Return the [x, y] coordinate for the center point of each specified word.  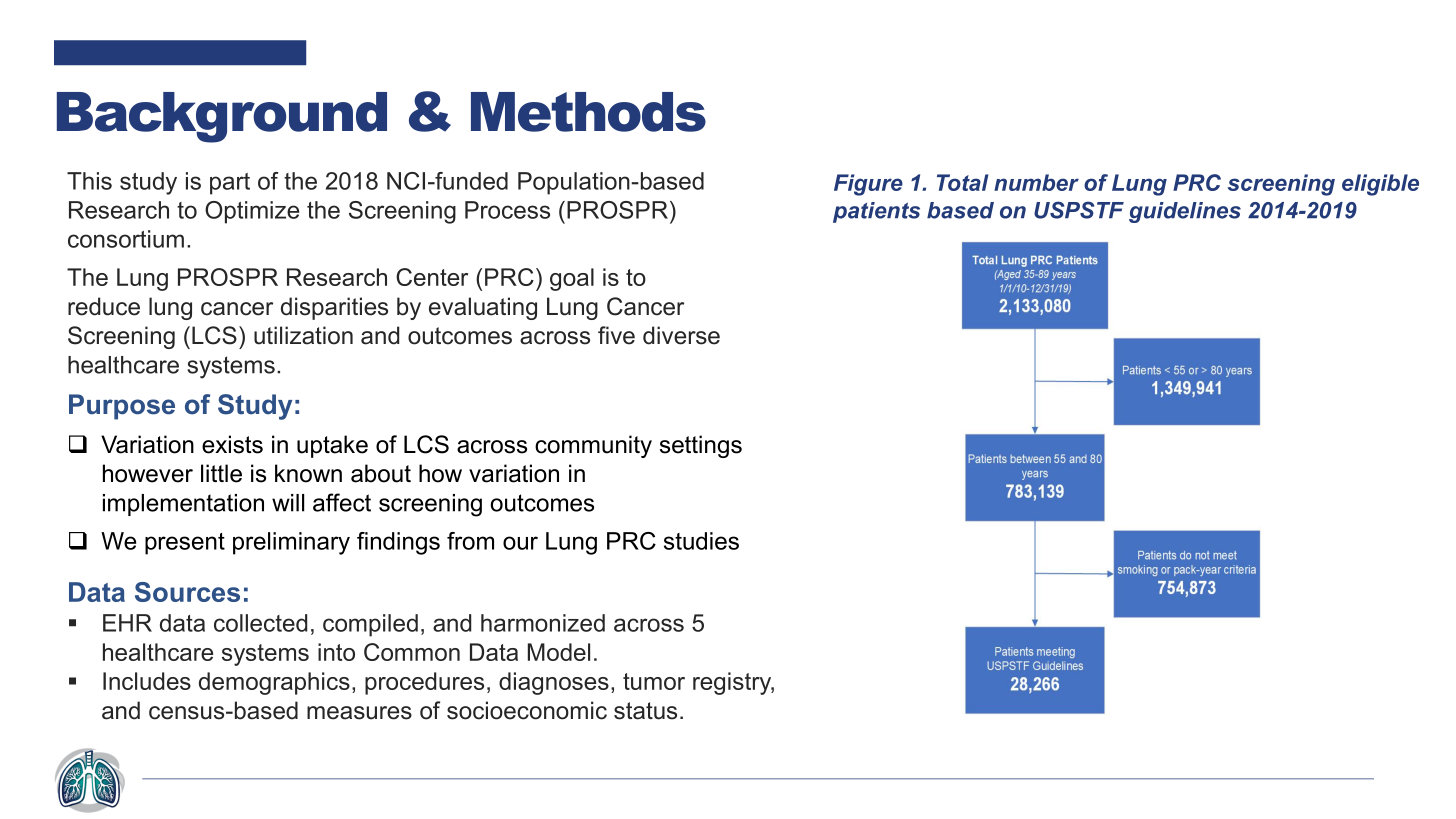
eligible [1380, 185]
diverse [681, 335]
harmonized [543, 623]
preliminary [291, 543]
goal [572, 279]
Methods [588, 112]
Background [222, 117]
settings [701, 446]
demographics [274, 683]
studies [701, 541]
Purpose [122, 407]
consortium [126, 239]
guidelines [1185, 212]
